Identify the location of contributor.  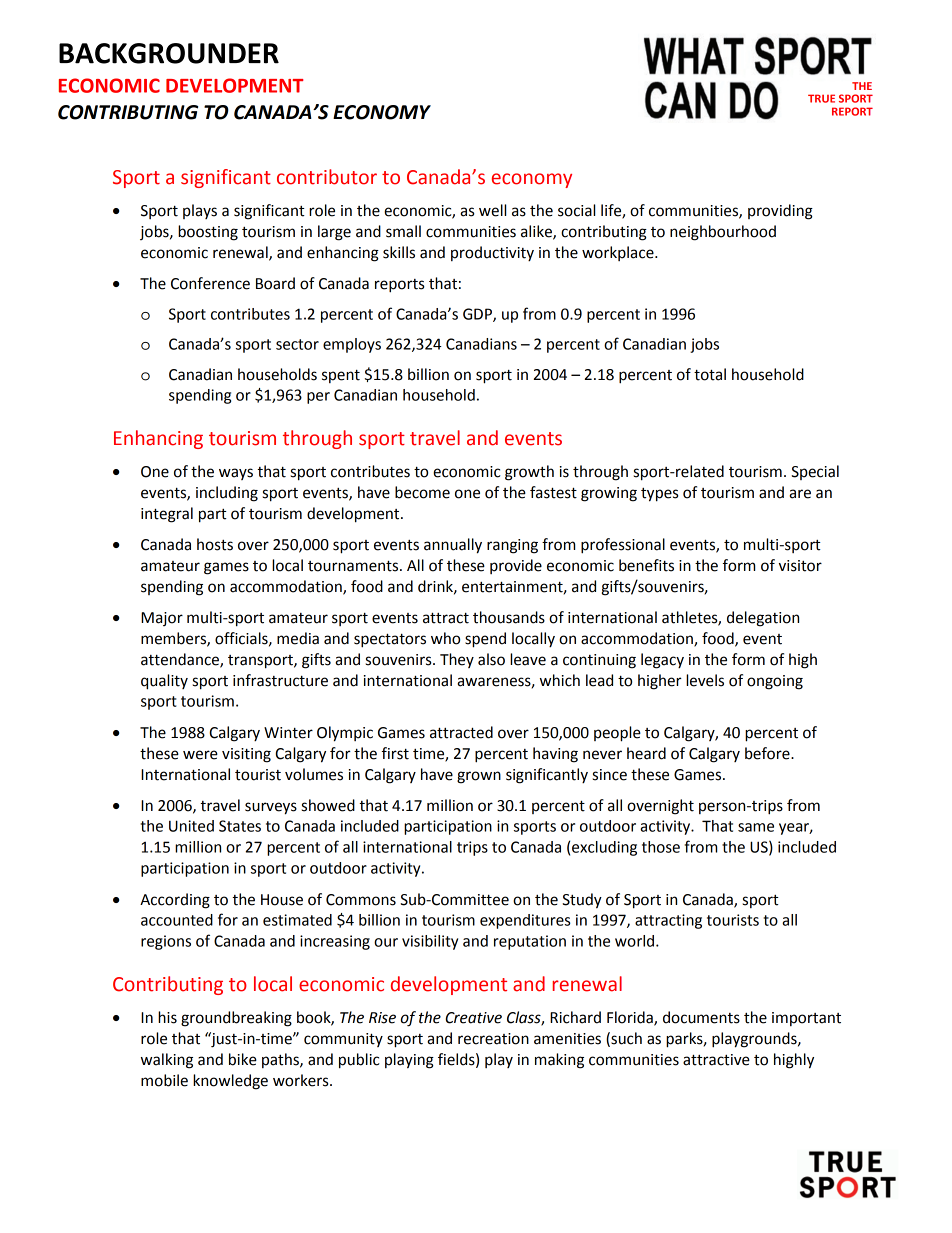
(327, 177).
